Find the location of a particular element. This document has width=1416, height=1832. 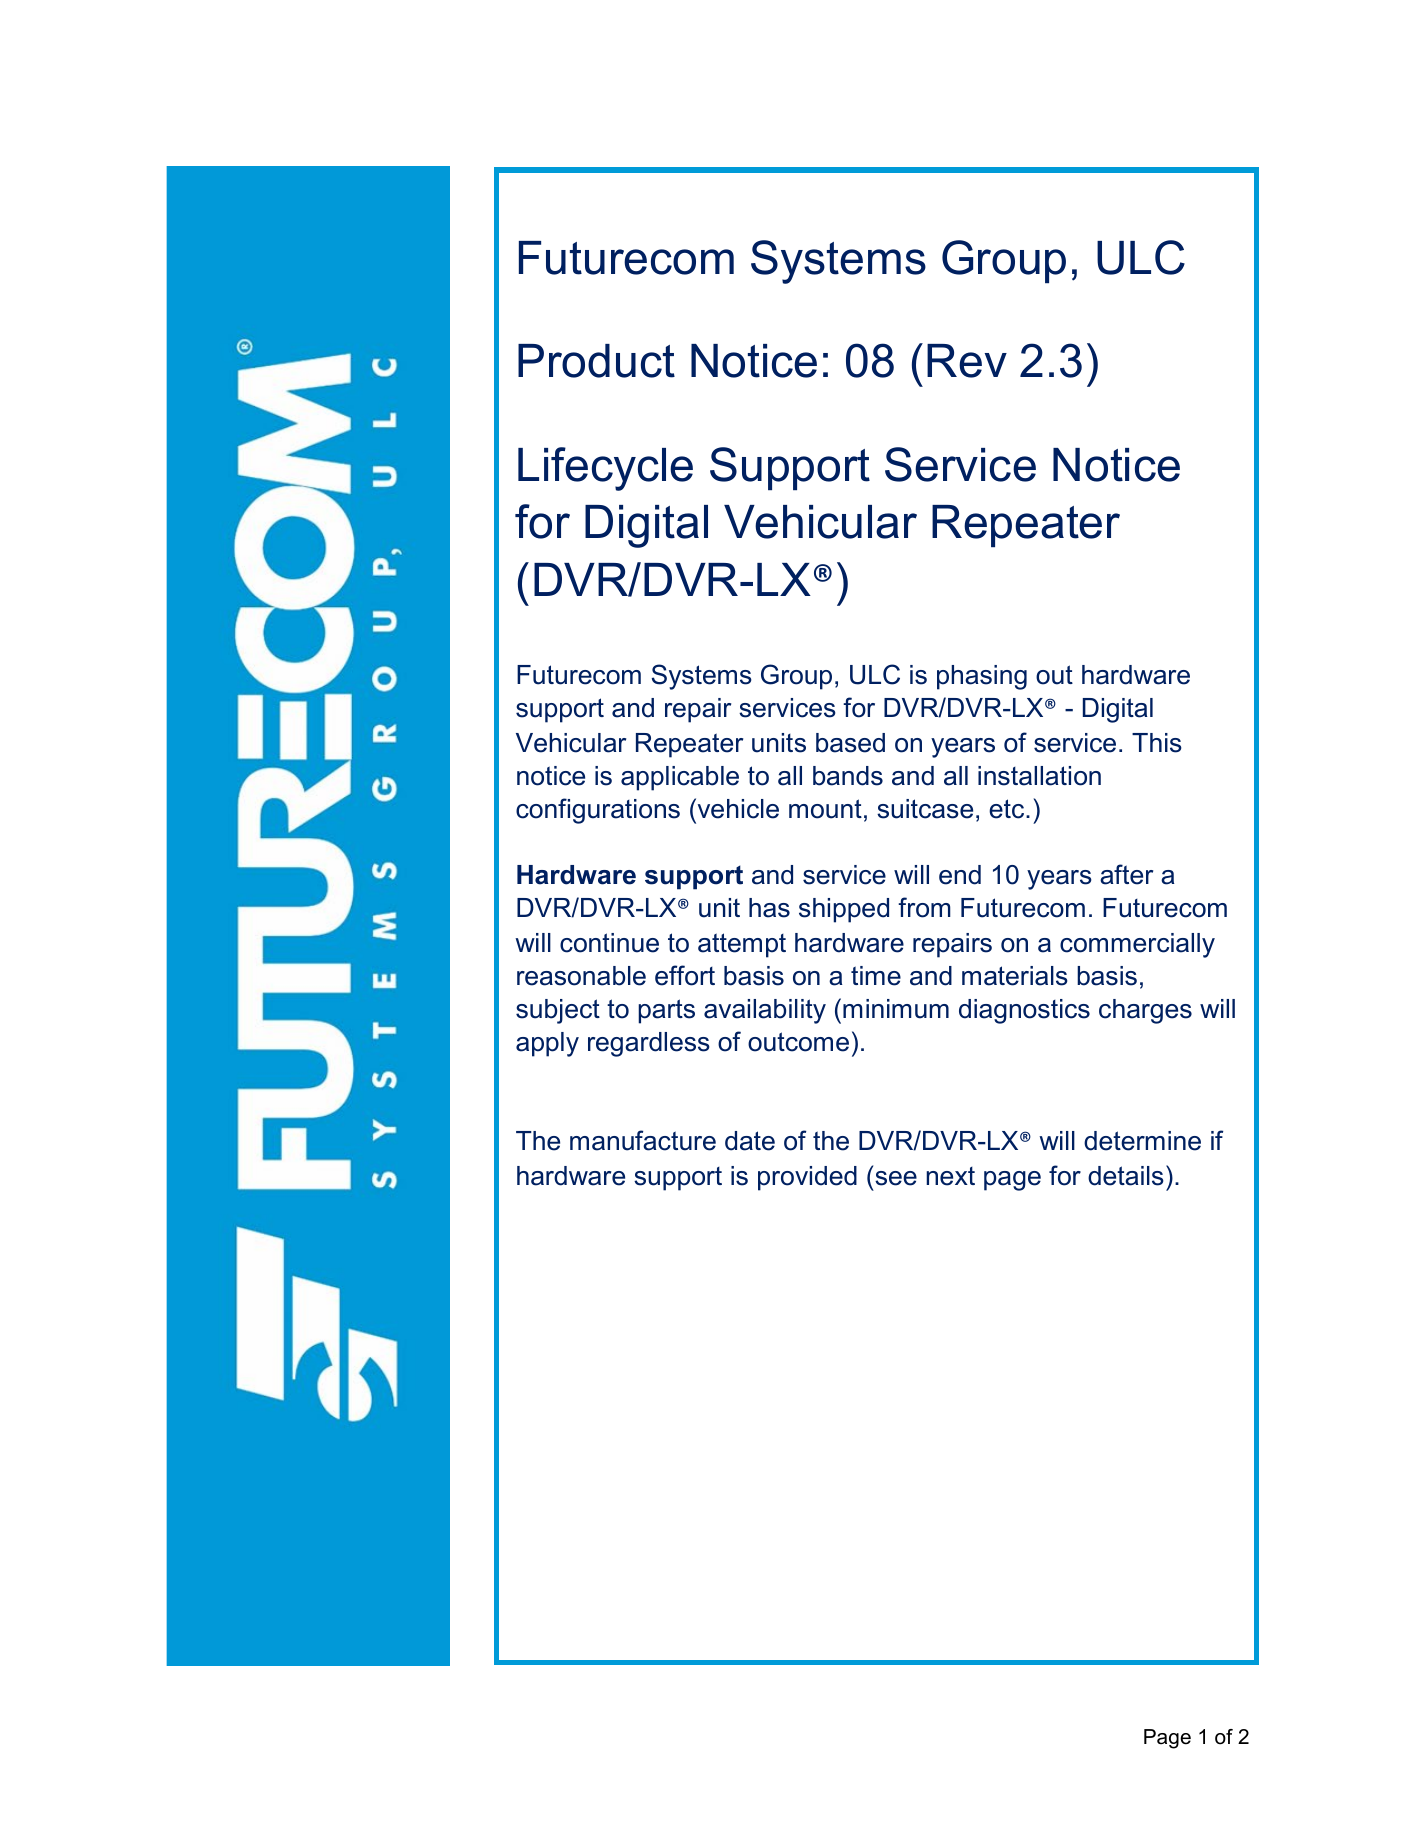

installation is located at coordinates (1039, 776).
